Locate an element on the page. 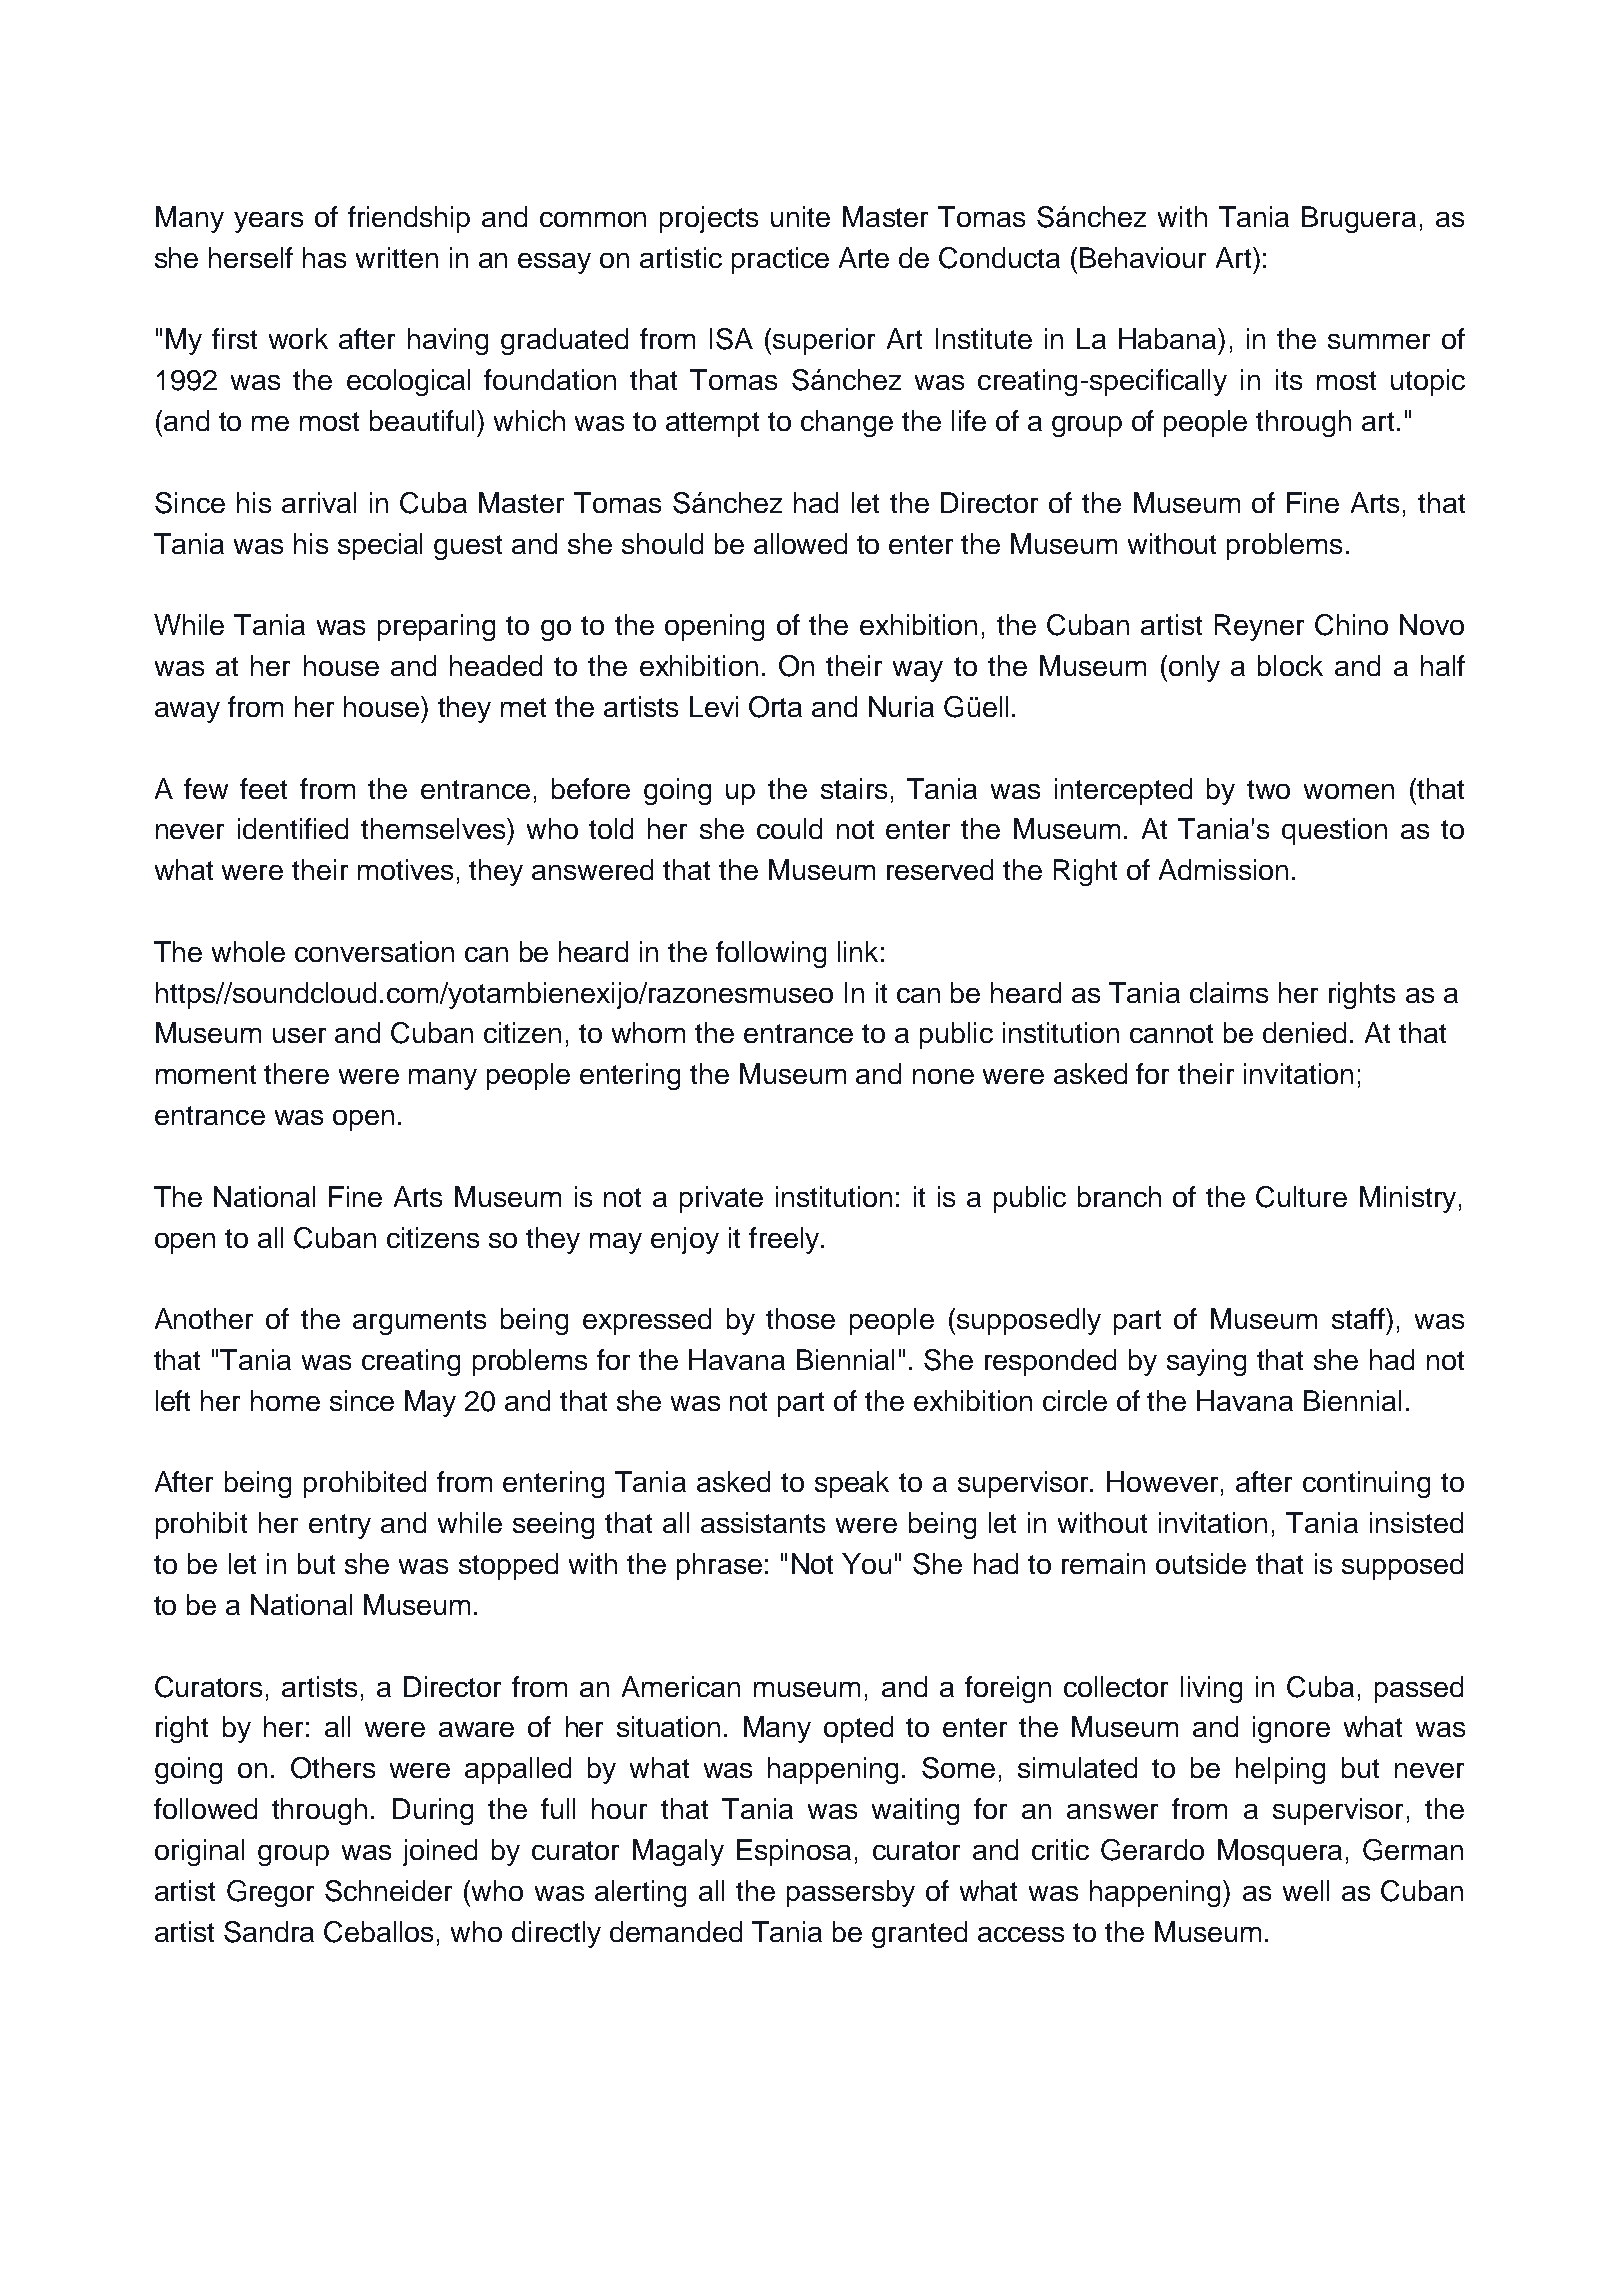 This image has width=1620, height=2291. Gregor is located at coordinates (270, 1893).
